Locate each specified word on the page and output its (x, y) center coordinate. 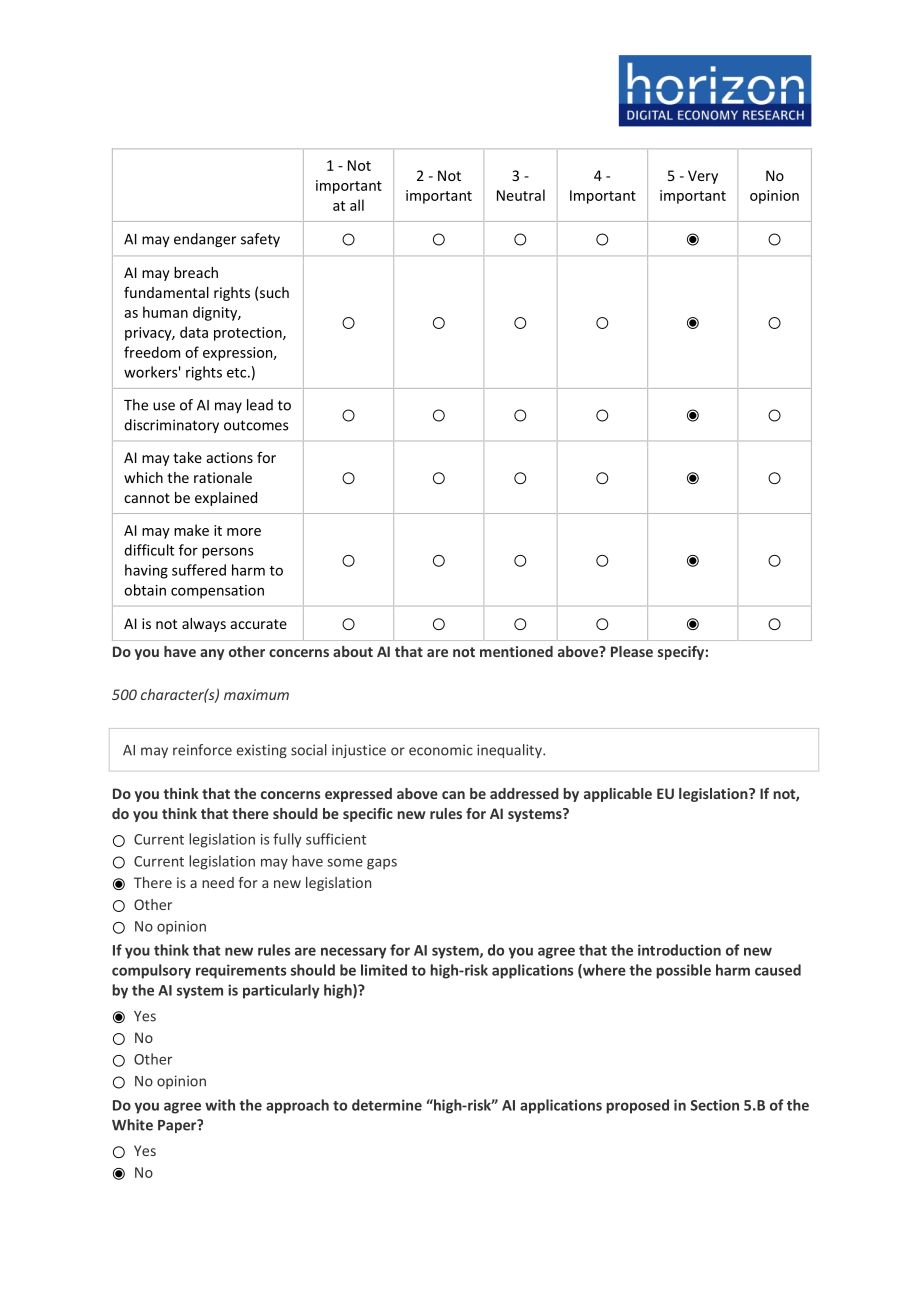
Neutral (521, 195)
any (212, 654)
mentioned (516, 651)
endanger (205, 240)
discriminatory (171, 426)
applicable (618, 795)
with (220, 1105)
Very (703, 177)
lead (260, 405)
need (218, 882)
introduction (679, 950)
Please (632, 651)
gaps (382, 864)
